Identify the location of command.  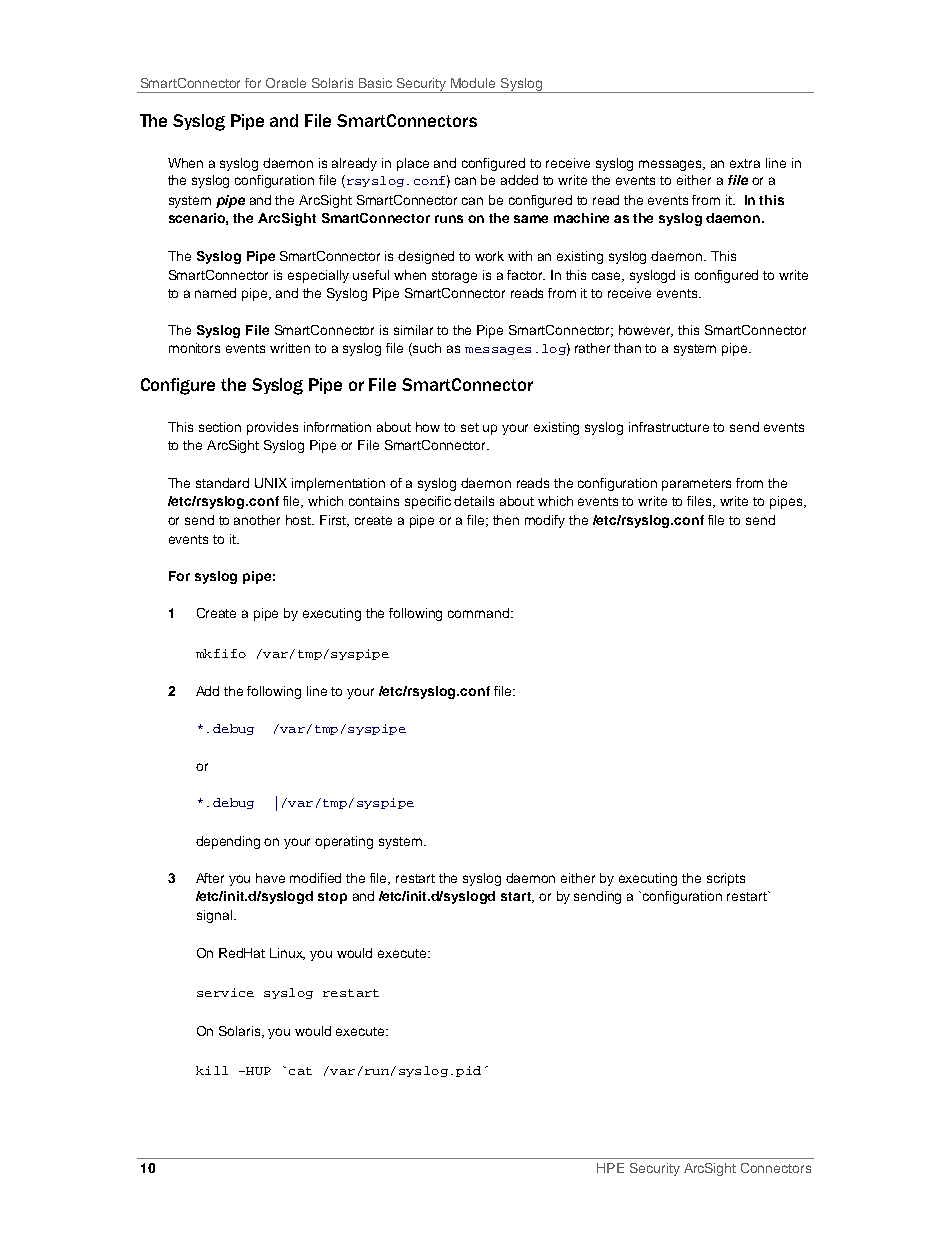
(478, 613).
